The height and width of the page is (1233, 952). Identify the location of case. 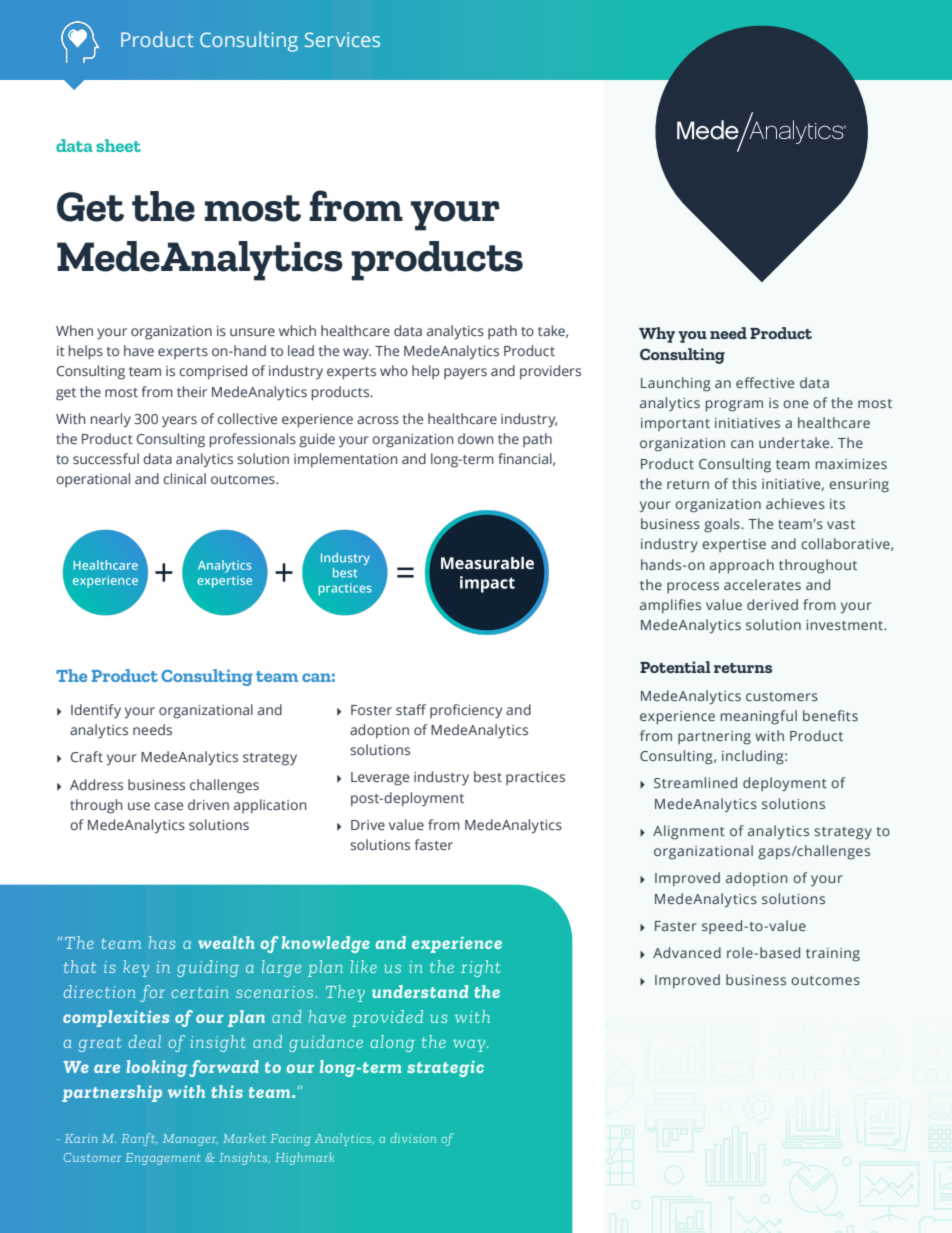
(168, 806).
